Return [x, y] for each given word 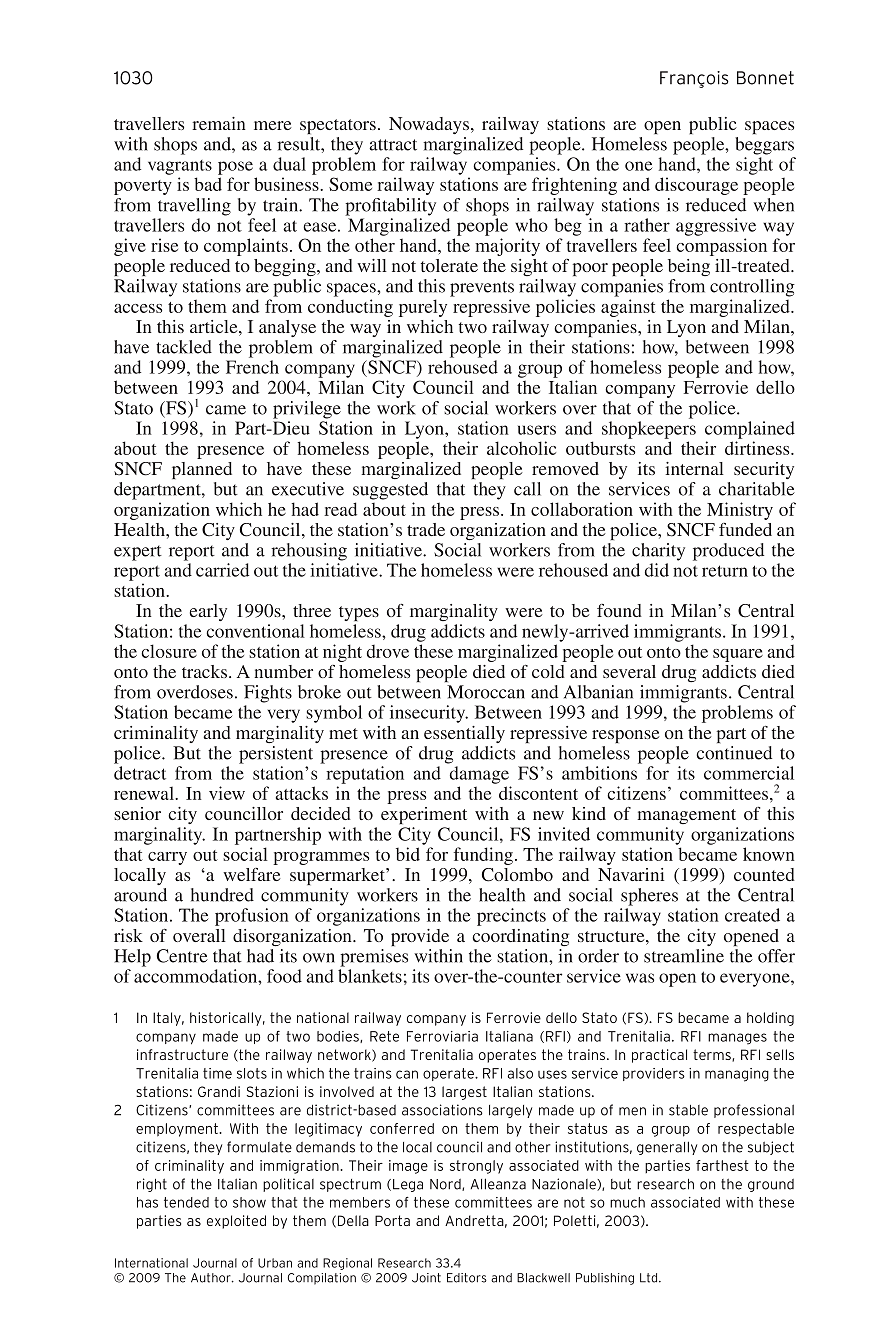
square [738, 655]
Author [212, 1278]
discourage [696, 186]
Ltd [650, 1278]
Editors [467, 1278]
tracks [204, 671]
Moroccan [486, 692]
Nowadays [430, 125]
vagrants [180, 167]
